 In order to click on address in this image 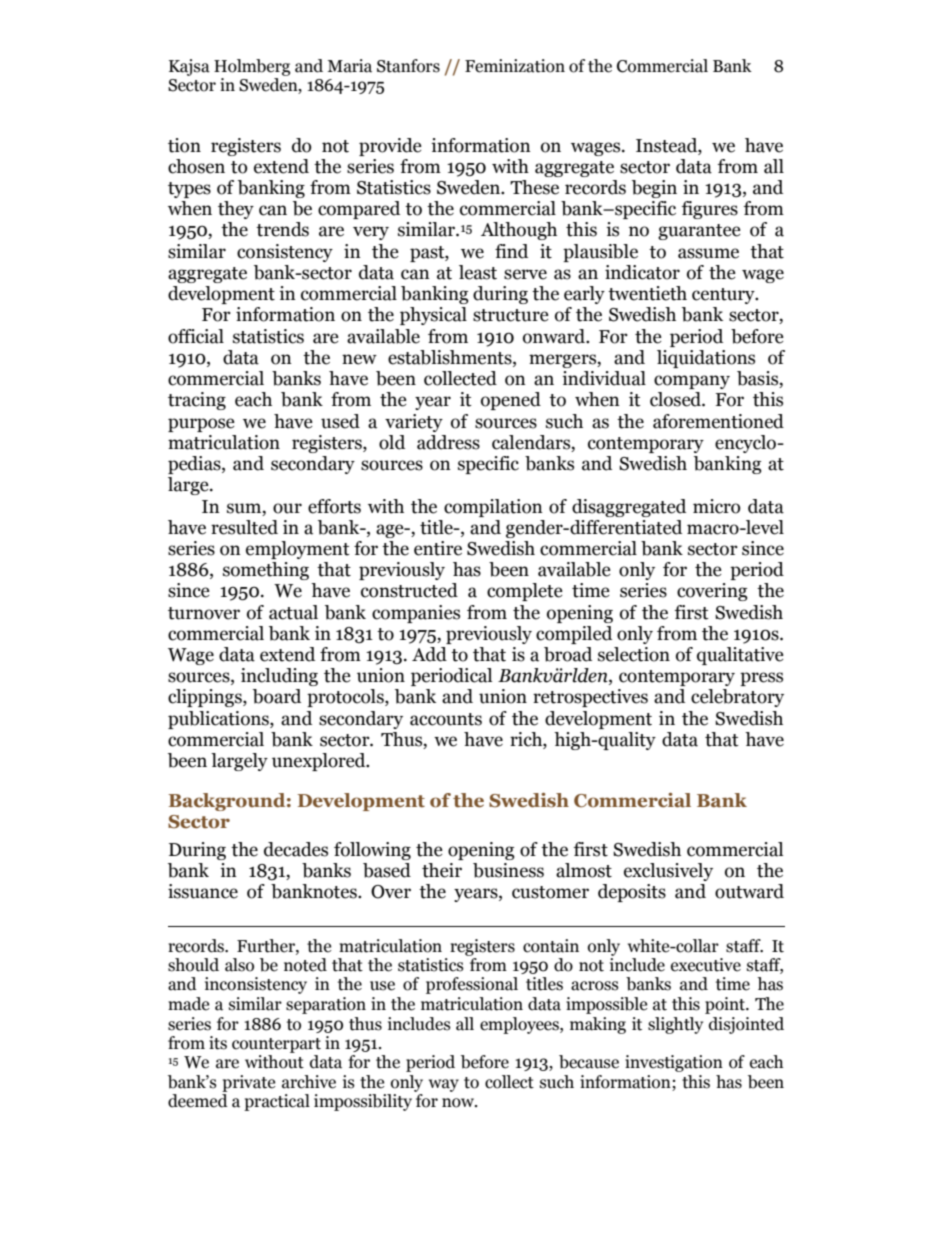, I will do `click(448, 442)`.
